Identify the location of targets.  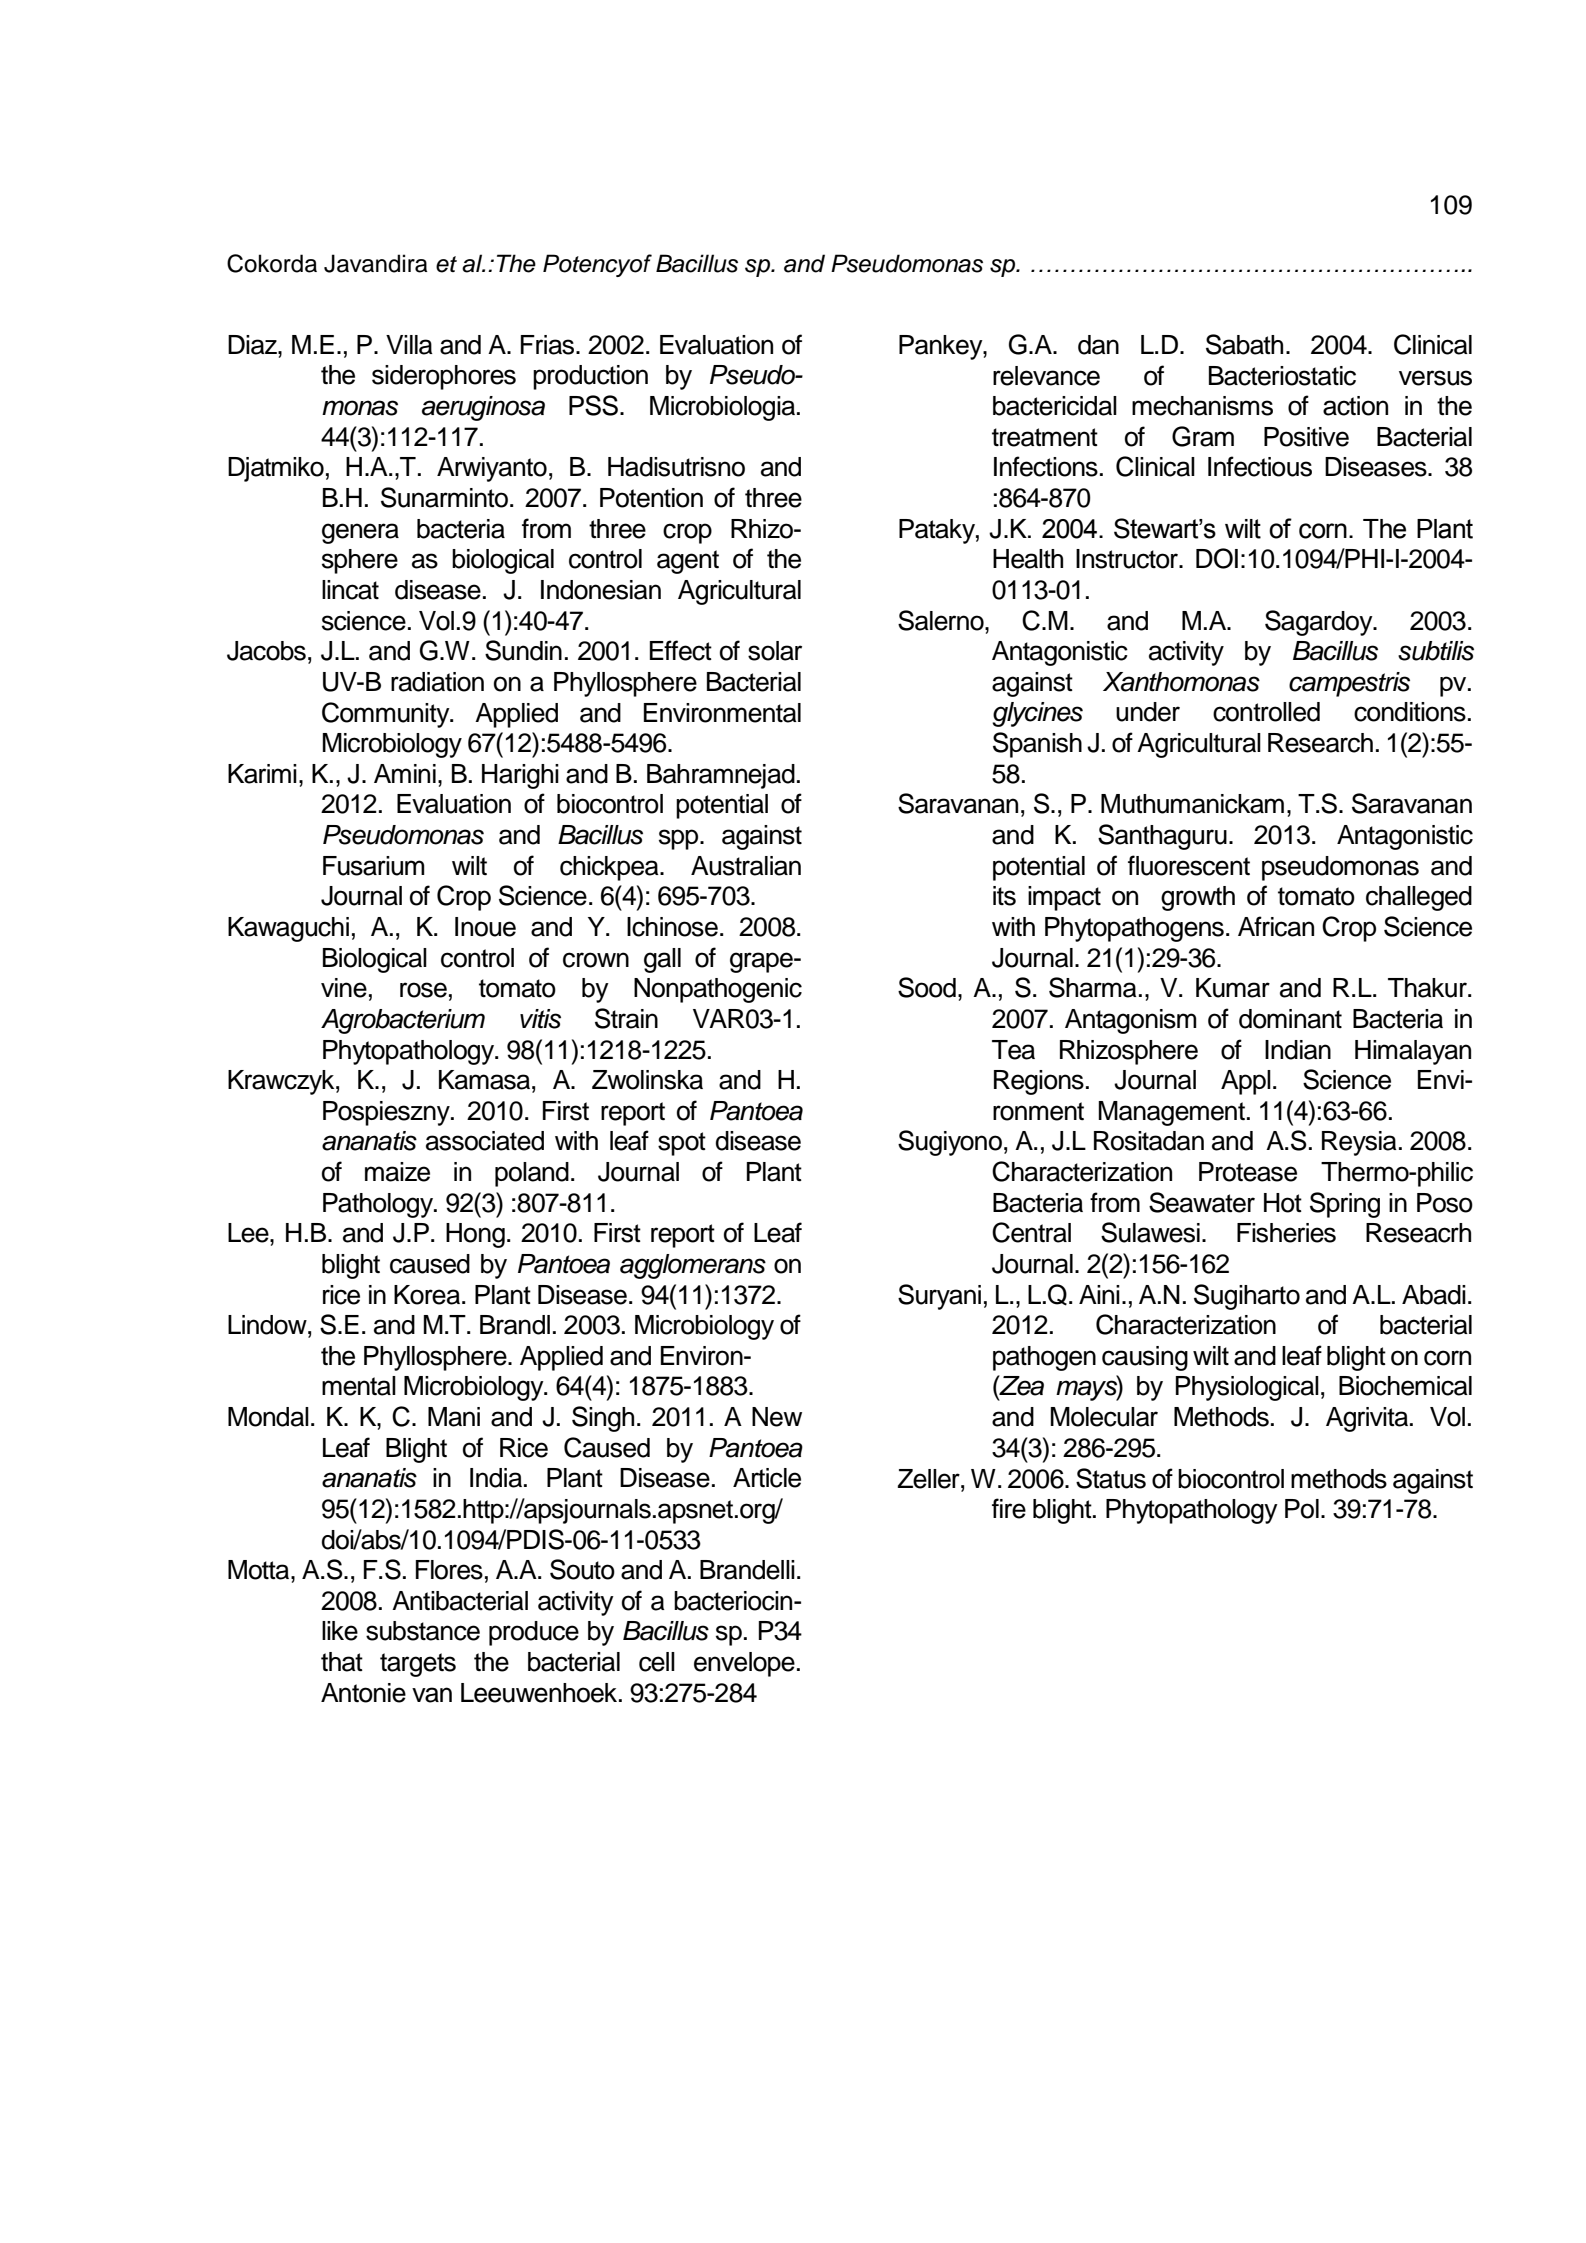
(418, 1665).
